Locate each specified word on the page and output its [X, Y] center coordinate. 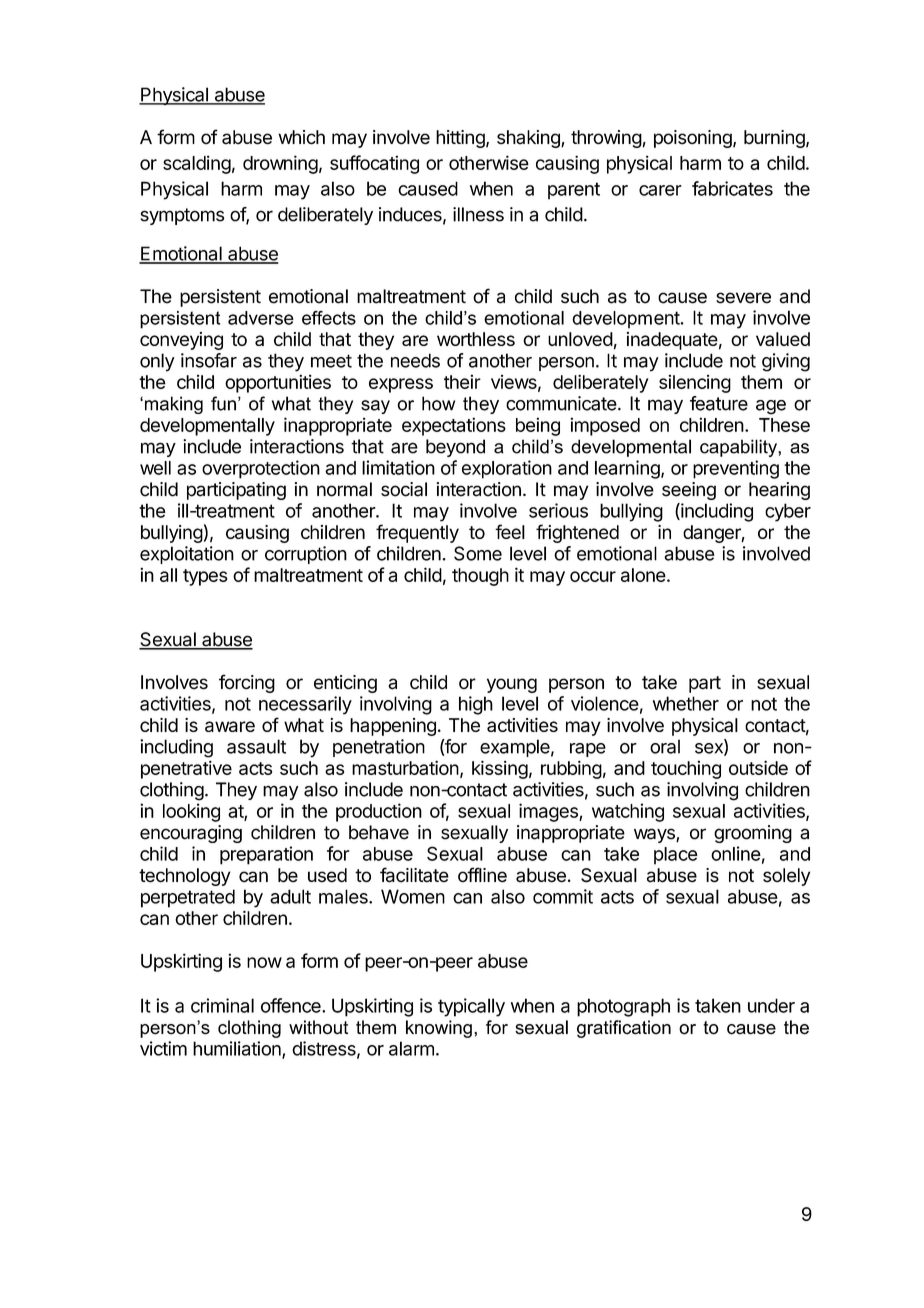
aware [230, 726]
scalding [197, 164]
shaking [529, 139]
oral [665, 746]
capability [739, 448]
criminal [222, 1005]
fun [223, 403]
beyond [455, 448]
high [476, 705]
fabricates [732, 188]
